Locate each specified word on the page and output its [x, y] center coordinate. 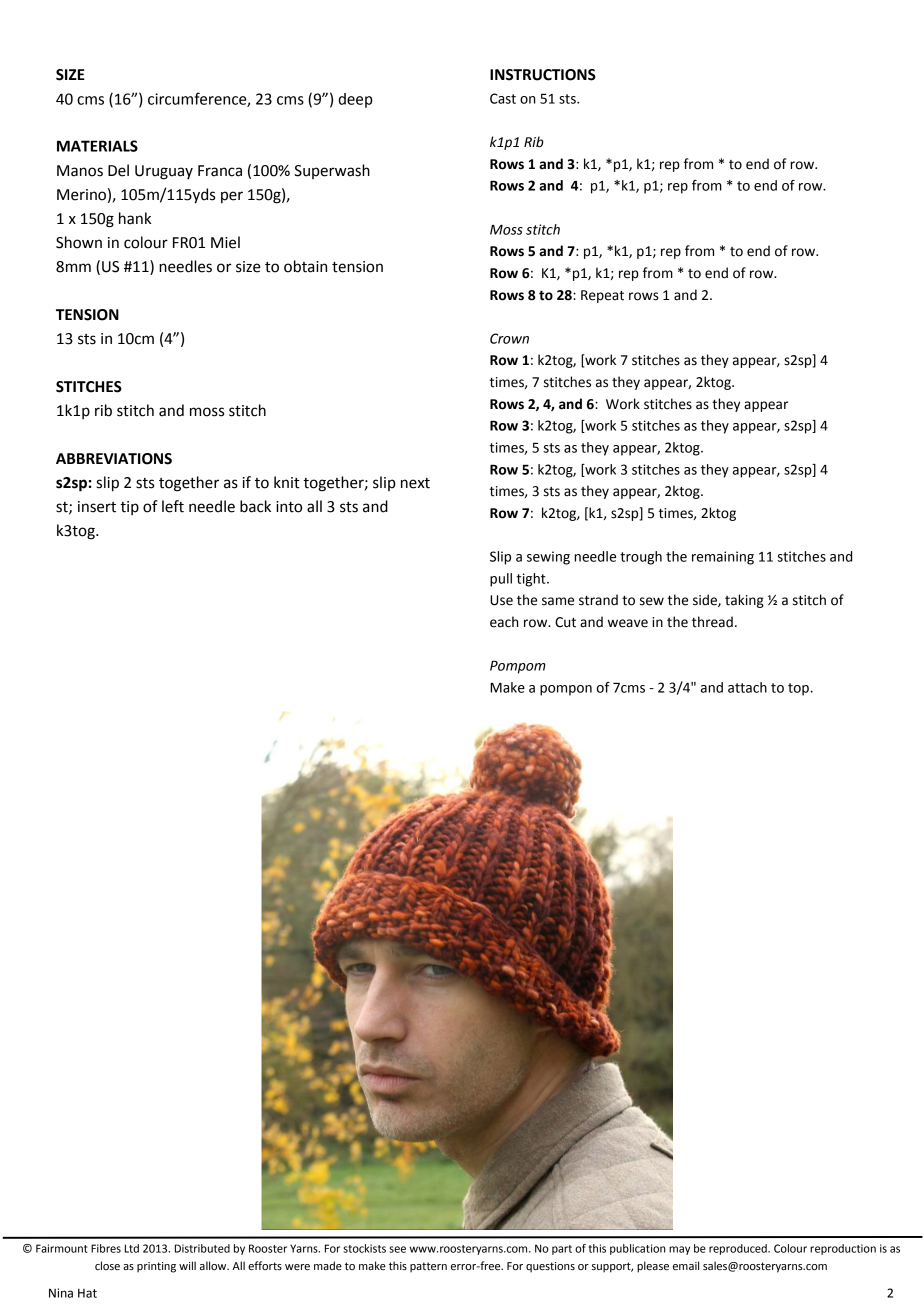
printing [156, 1267]
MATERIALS [97, 146]
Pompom [518, 667]
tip [129, 508]
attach [747, 687]
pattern [428, 1267]
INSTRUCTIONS [543, 75]
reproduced [739, 1249]
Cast [503, 98]
